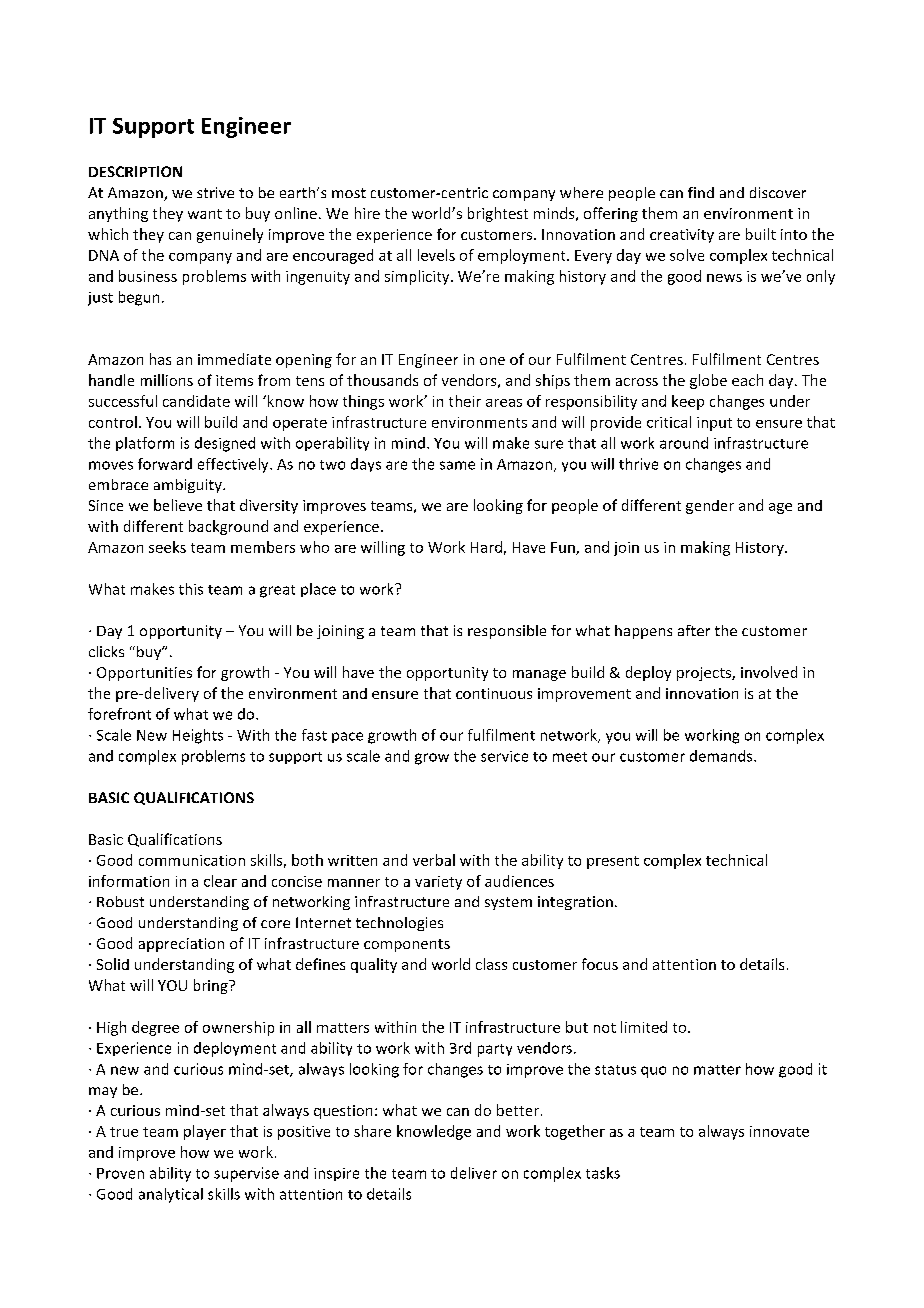  I want to click on gender, so click(710, 507).
